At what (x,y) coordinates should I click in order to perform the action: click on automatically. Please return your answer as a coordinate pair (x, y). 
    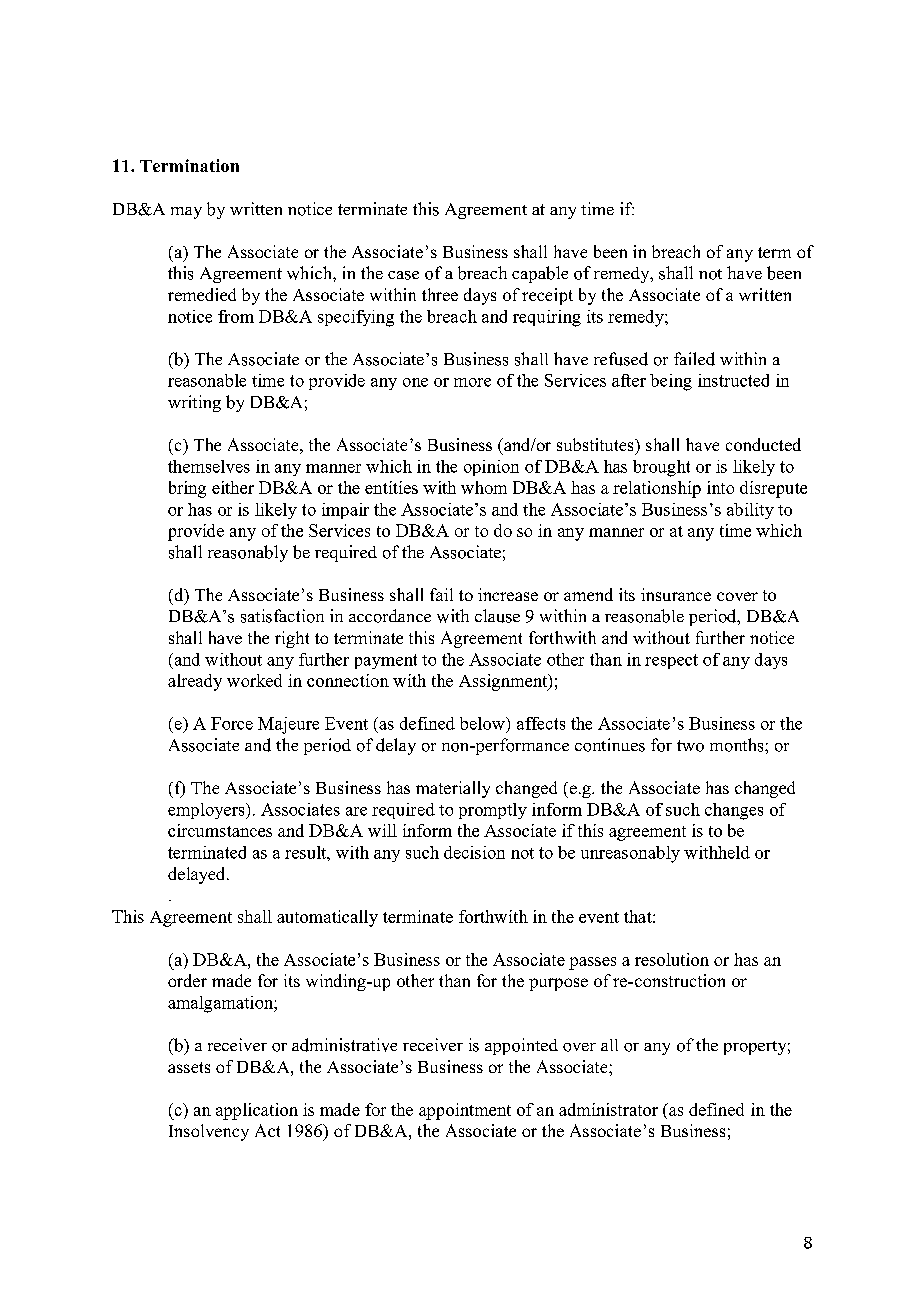
    Looking at the image, I should click on (327, 918).
